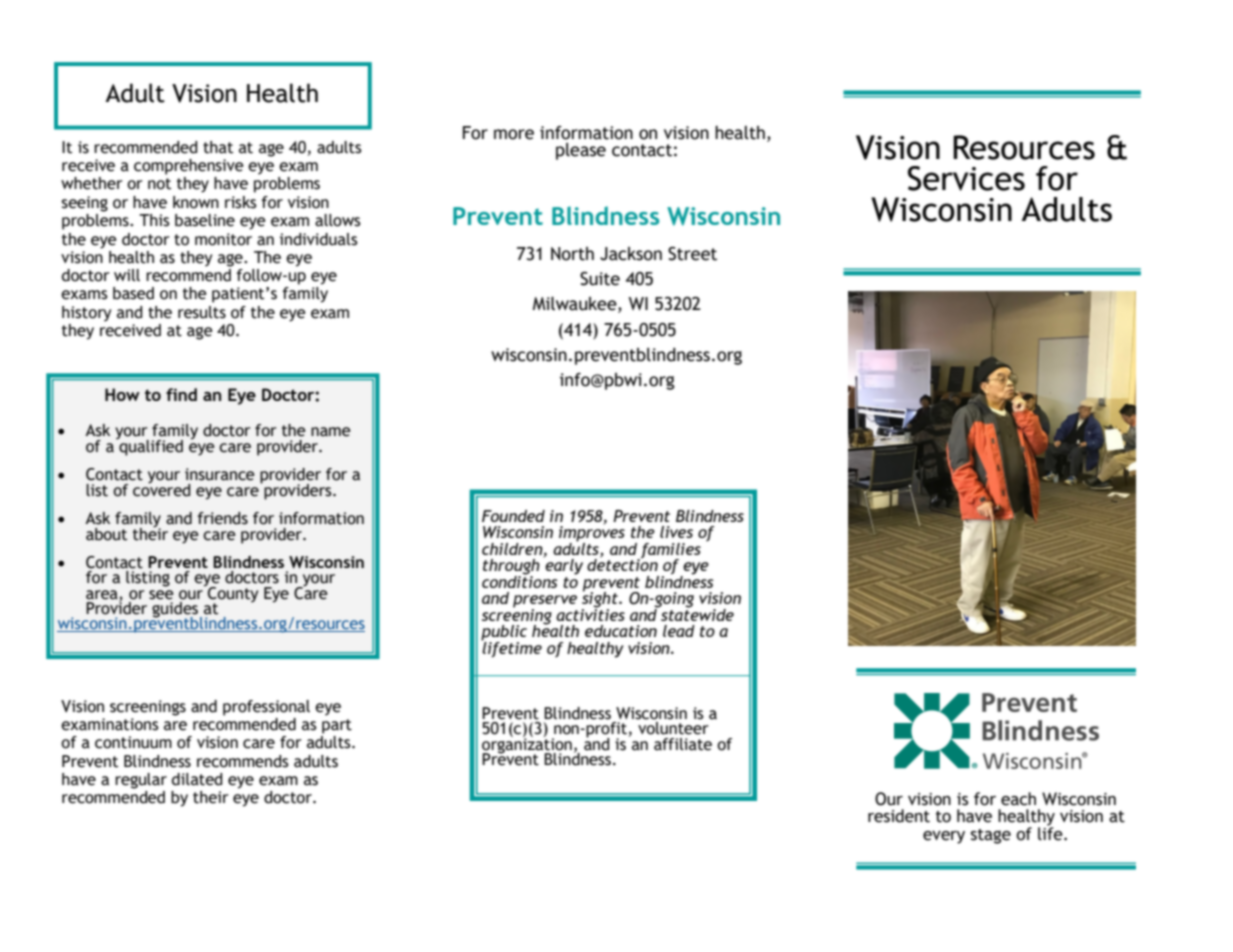 The width and height of the page is (1233, 952). Describe the element at coordinates (581, 151) in the page. I see `please` at that location.
